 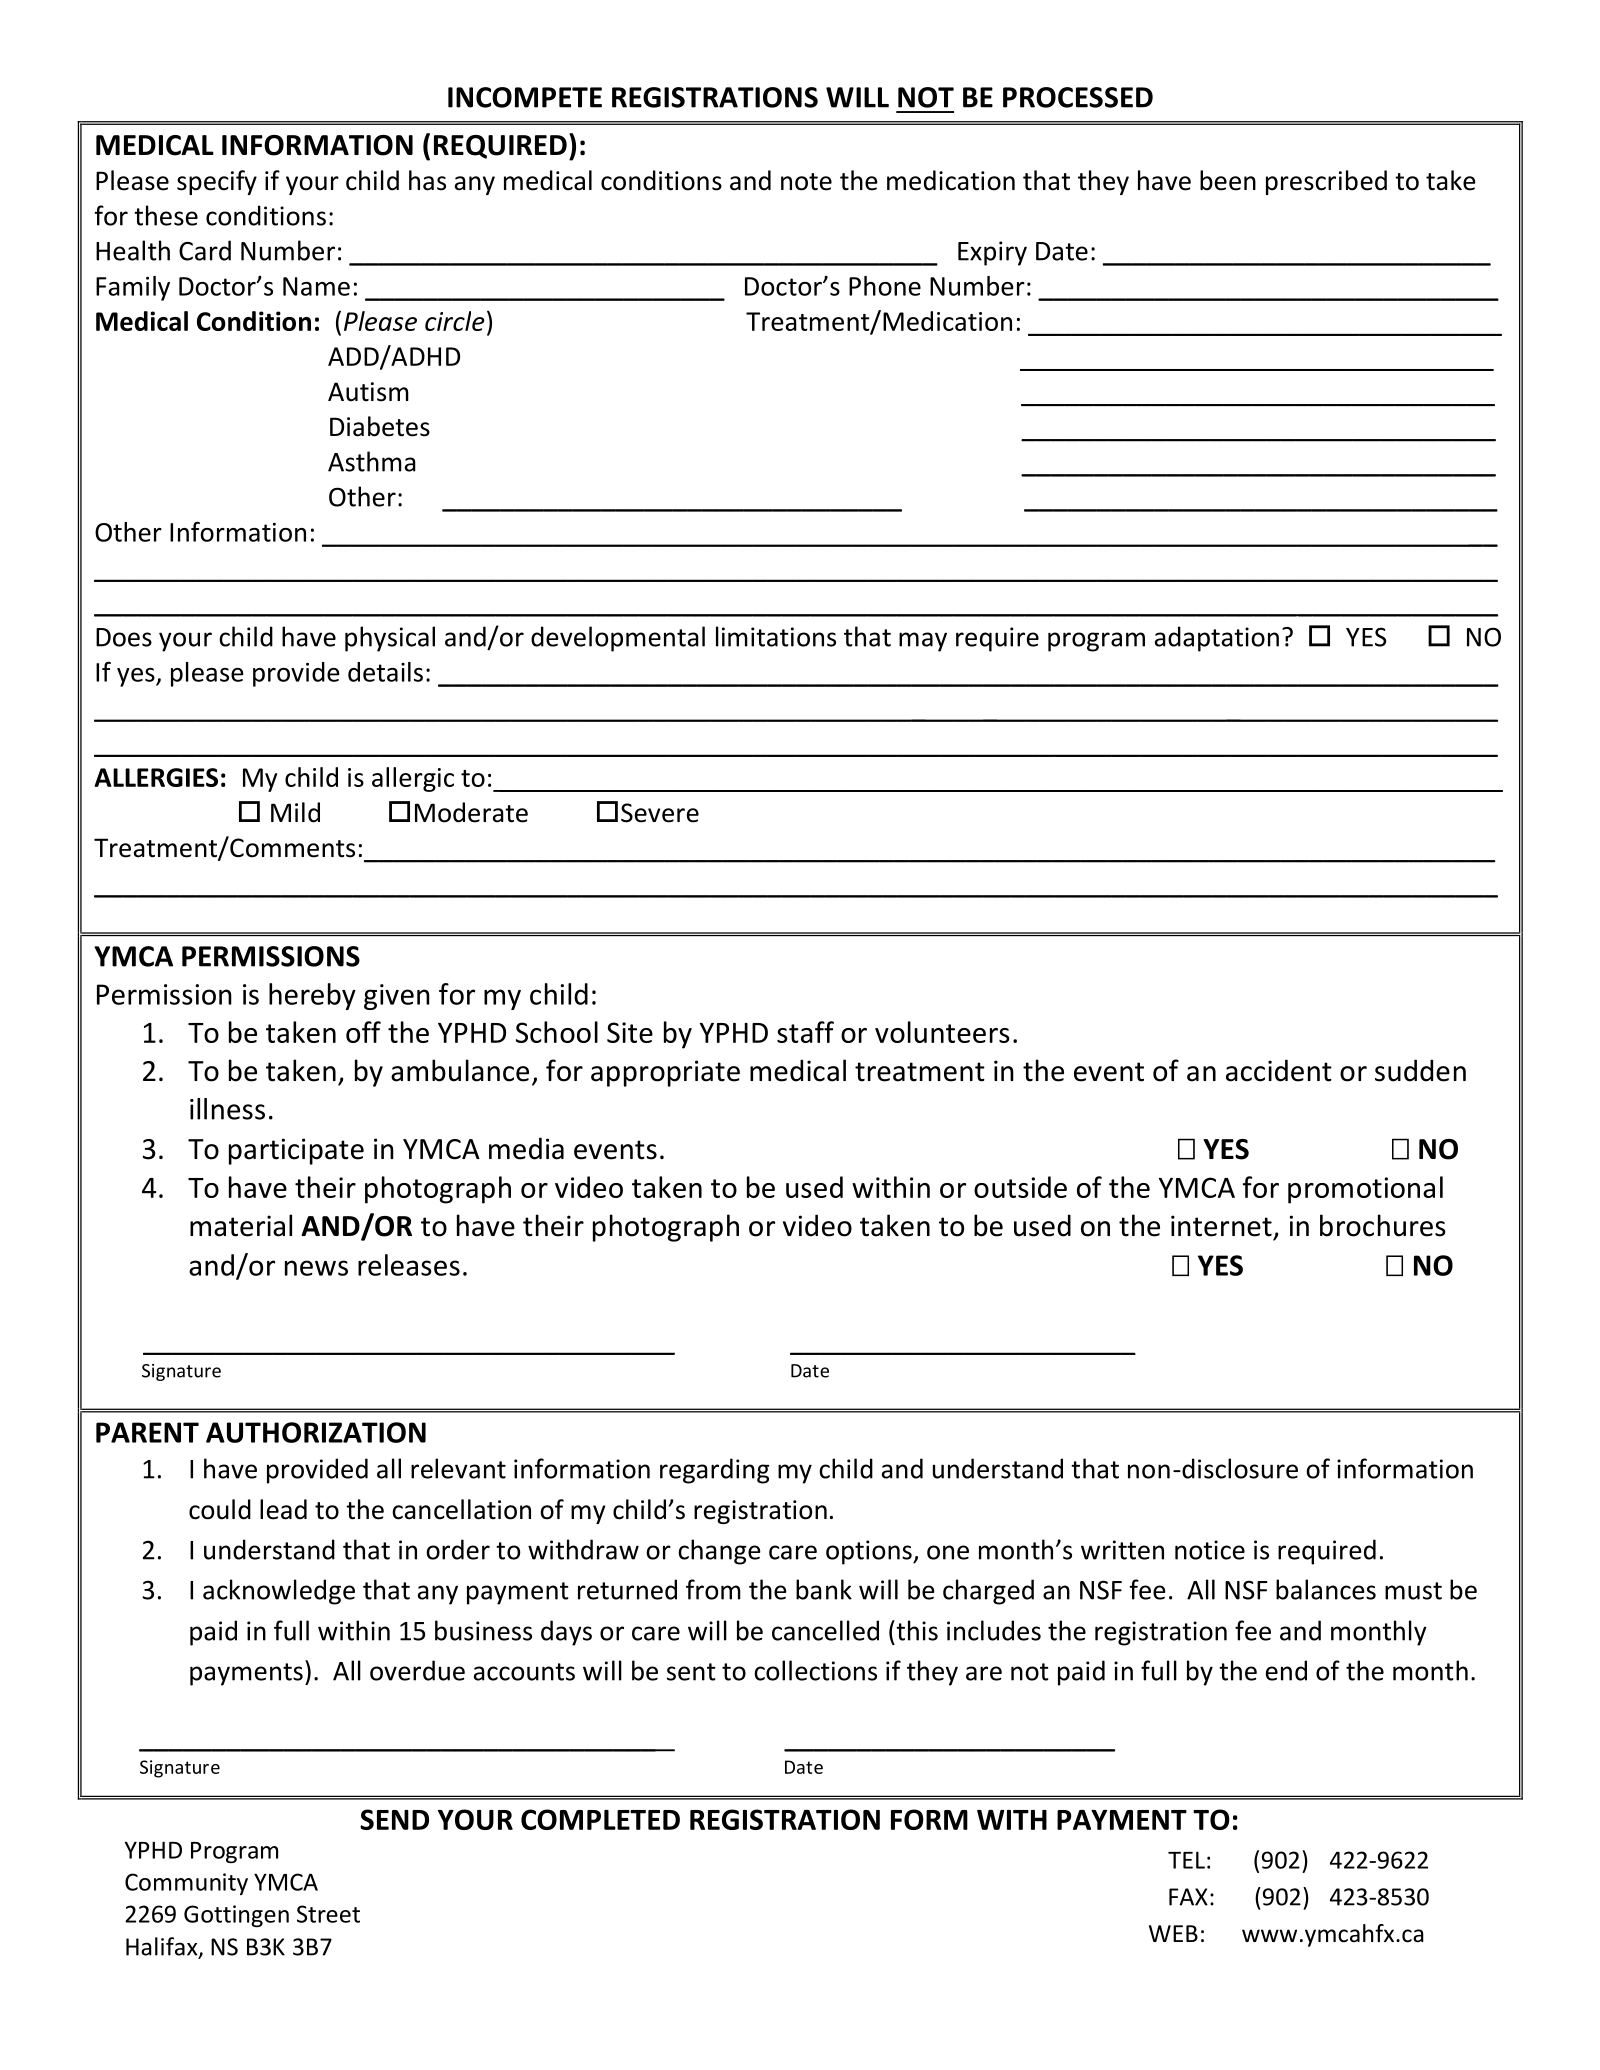 I want to click on note, so click(x=806, y=182).
